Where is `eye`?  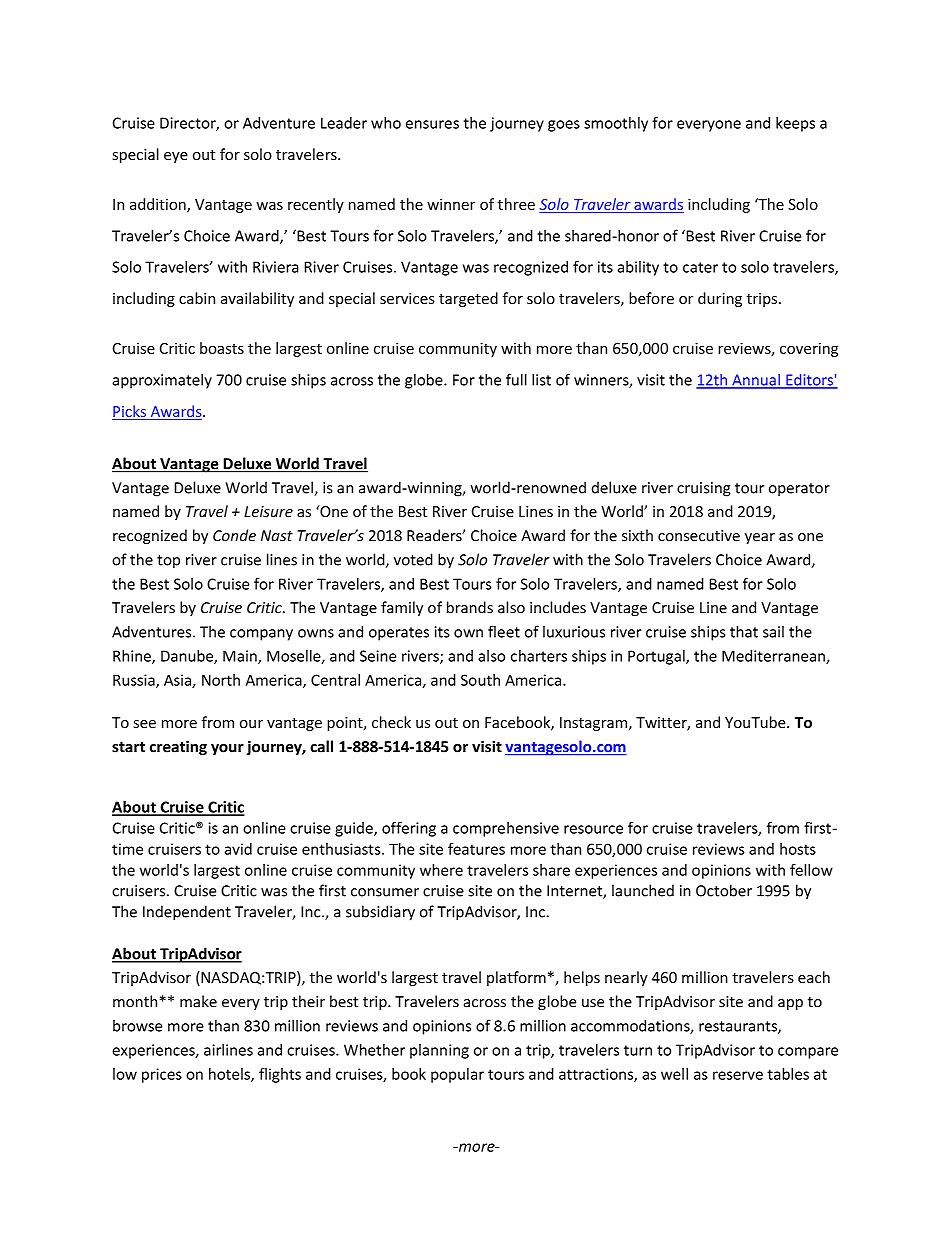
eye is located at coordinates (176, 157).
